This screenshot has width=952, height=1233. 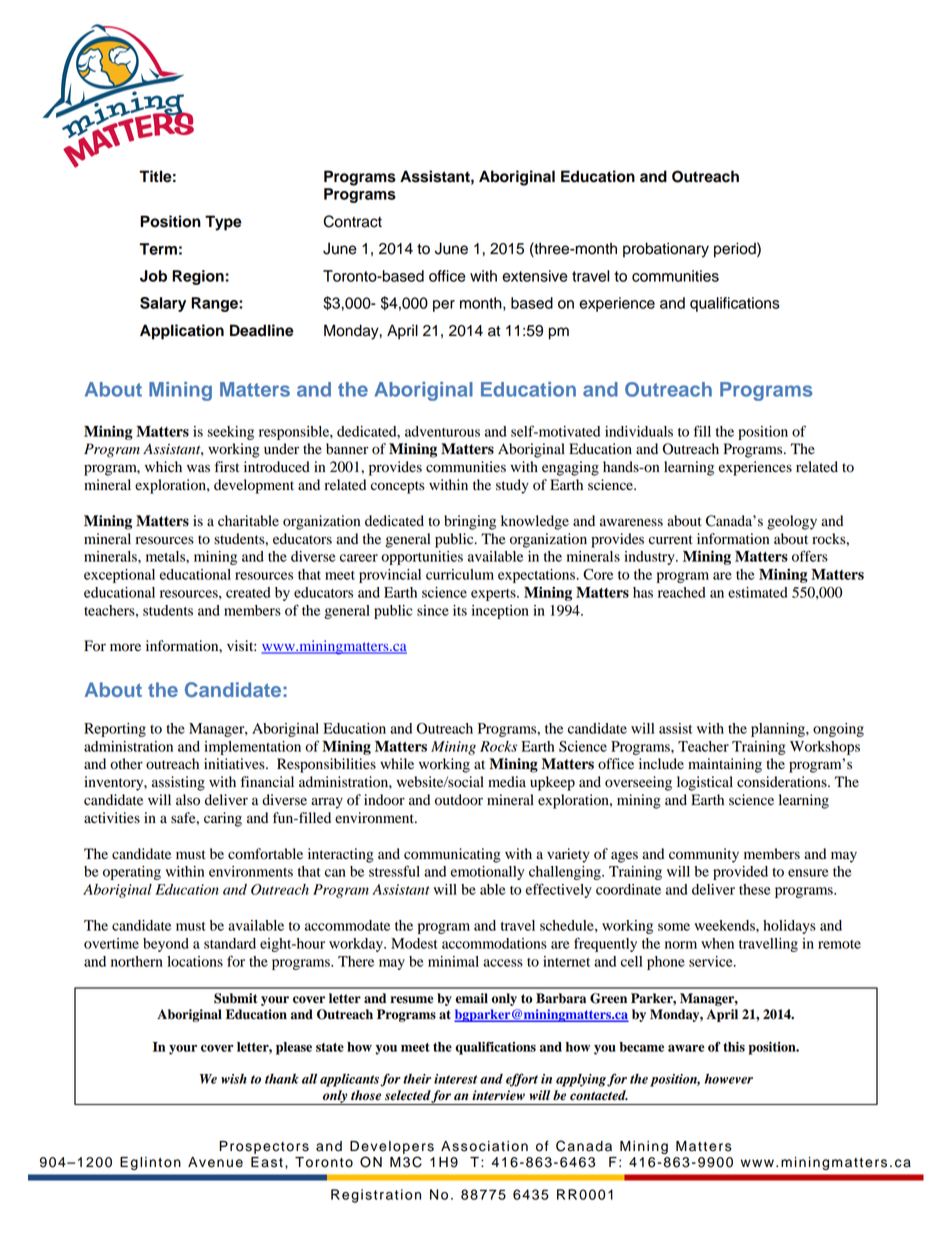 I want to click on Region, so click(x=198, y=277).
